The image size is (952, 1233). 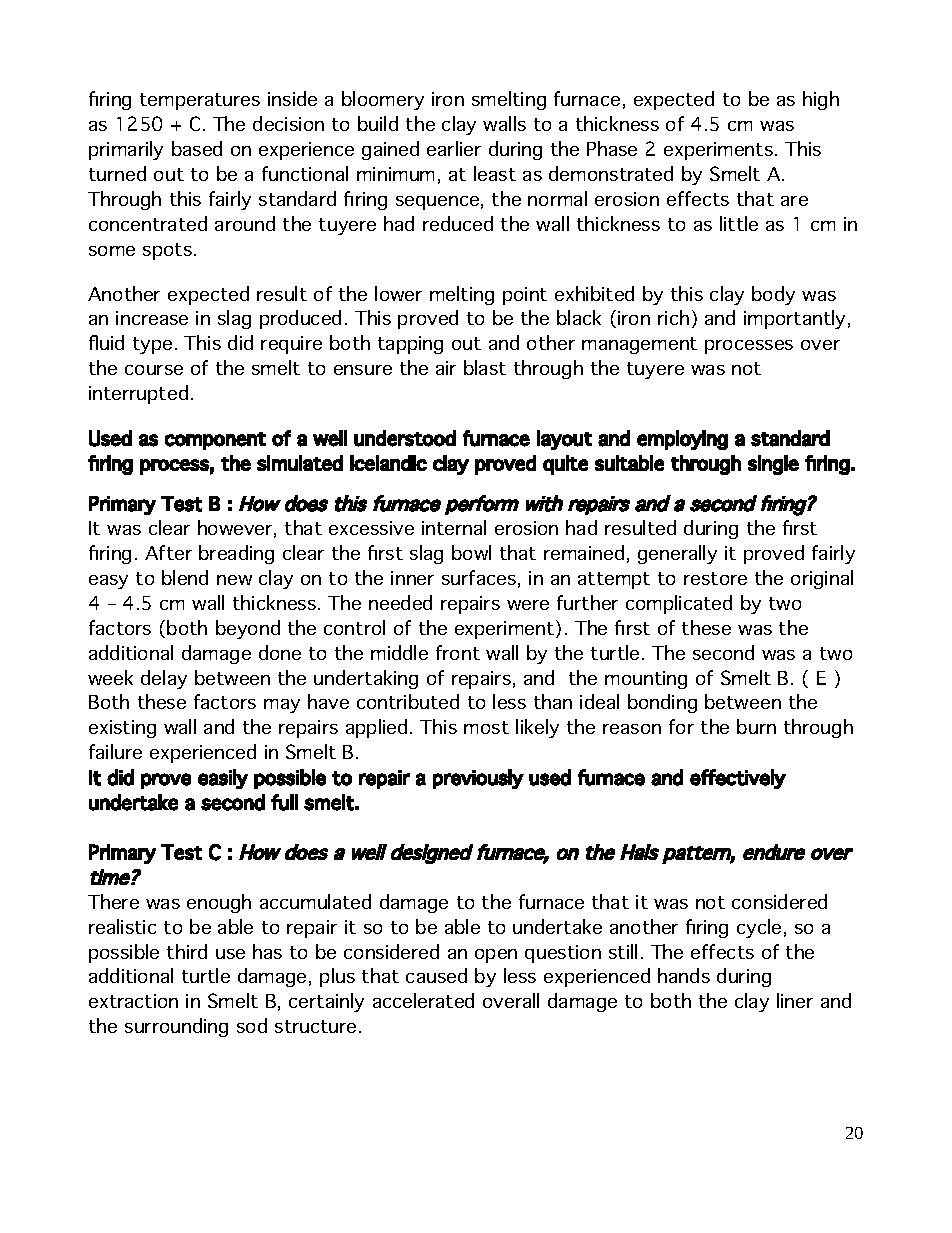 I want to click on easily, so click(x=223, y=779).
